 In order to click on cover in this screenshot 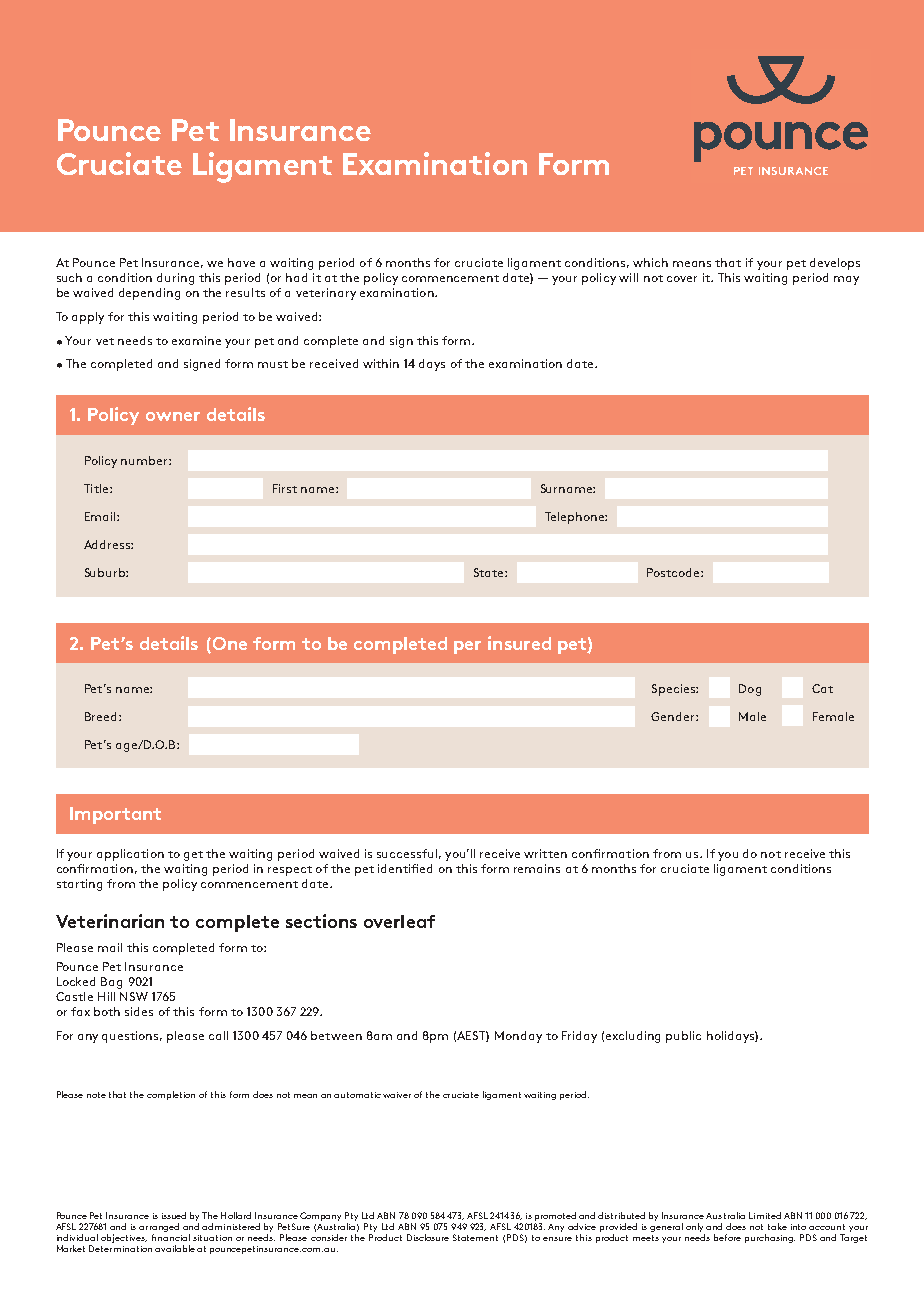, I will do `click(682, 279)`.
